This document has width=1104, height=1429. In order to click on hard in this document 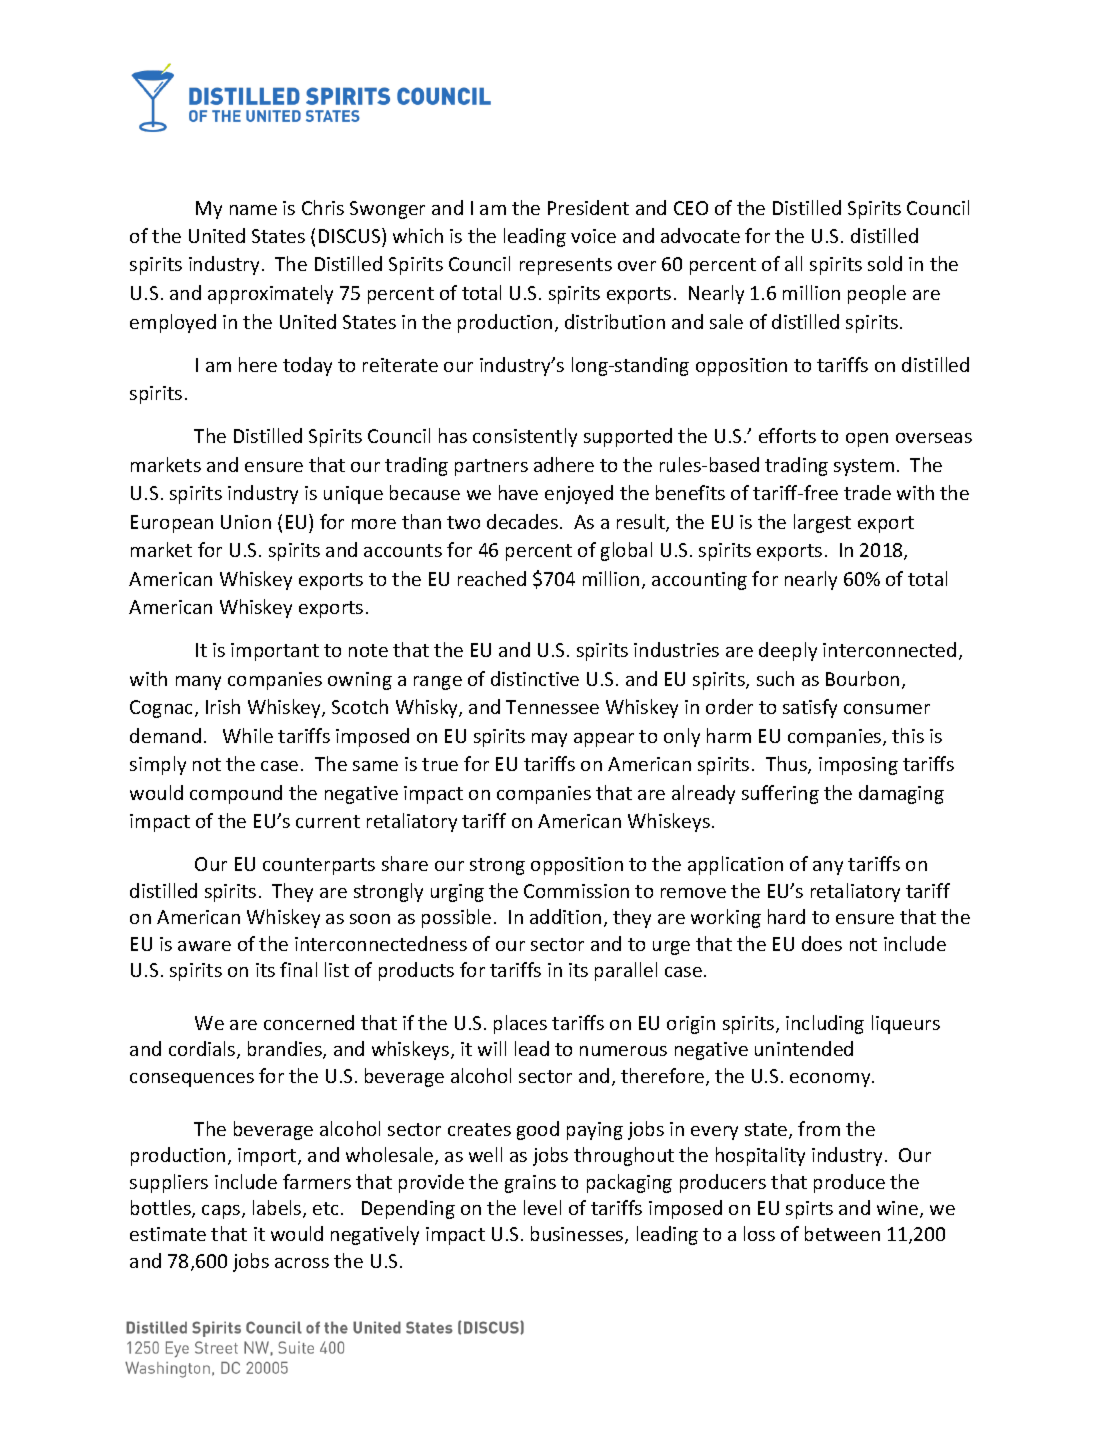, I will do `click(786, 916)`.
